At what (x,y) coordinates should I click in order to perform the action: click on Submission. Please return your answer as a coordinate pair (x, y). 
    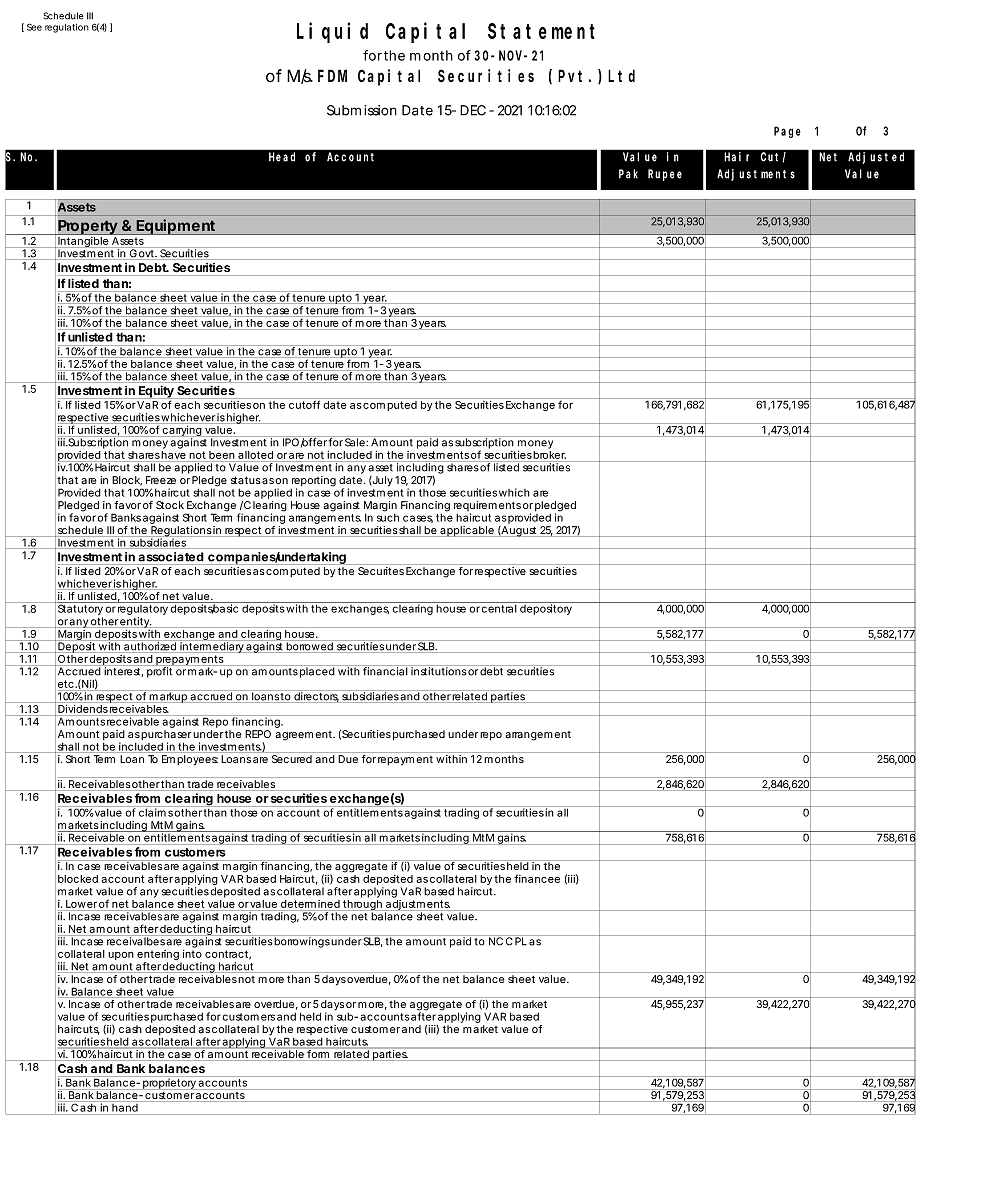
    Looking at the image, I should click on (362, 110).
